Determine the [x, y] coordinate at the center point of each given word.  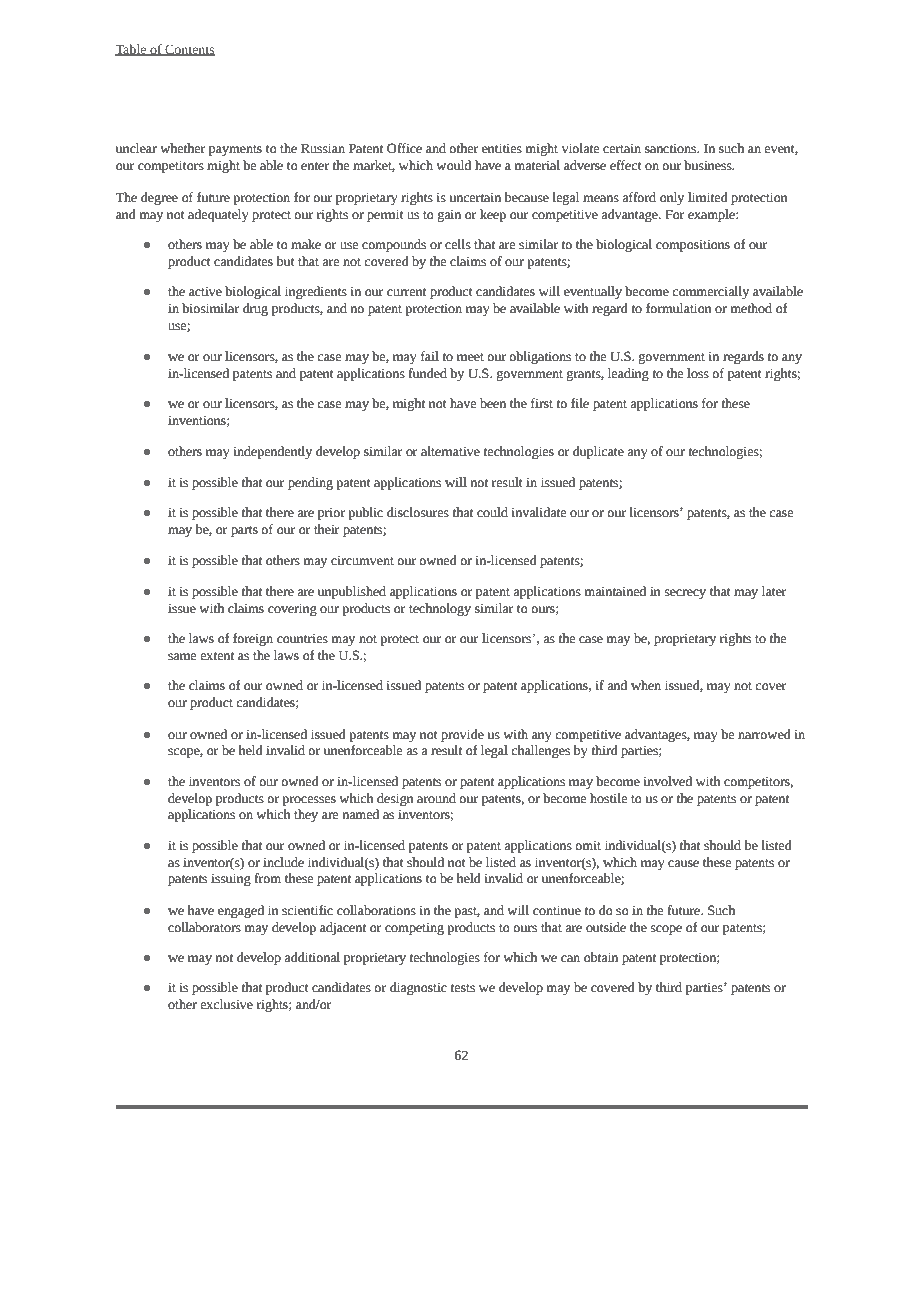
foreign [253, 639]
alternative [450, 451]
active [205, 291]
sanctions [672, 148]
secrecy [685, 594]
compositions [693, 245]
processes [309, 801]
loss [698, 373]
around [436, 798]
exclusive [226, 1004]
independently [272, 452]
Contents [189, 50]
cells [458, 244]
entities [502, 148]
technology [440, 609]
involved [667, 781]
